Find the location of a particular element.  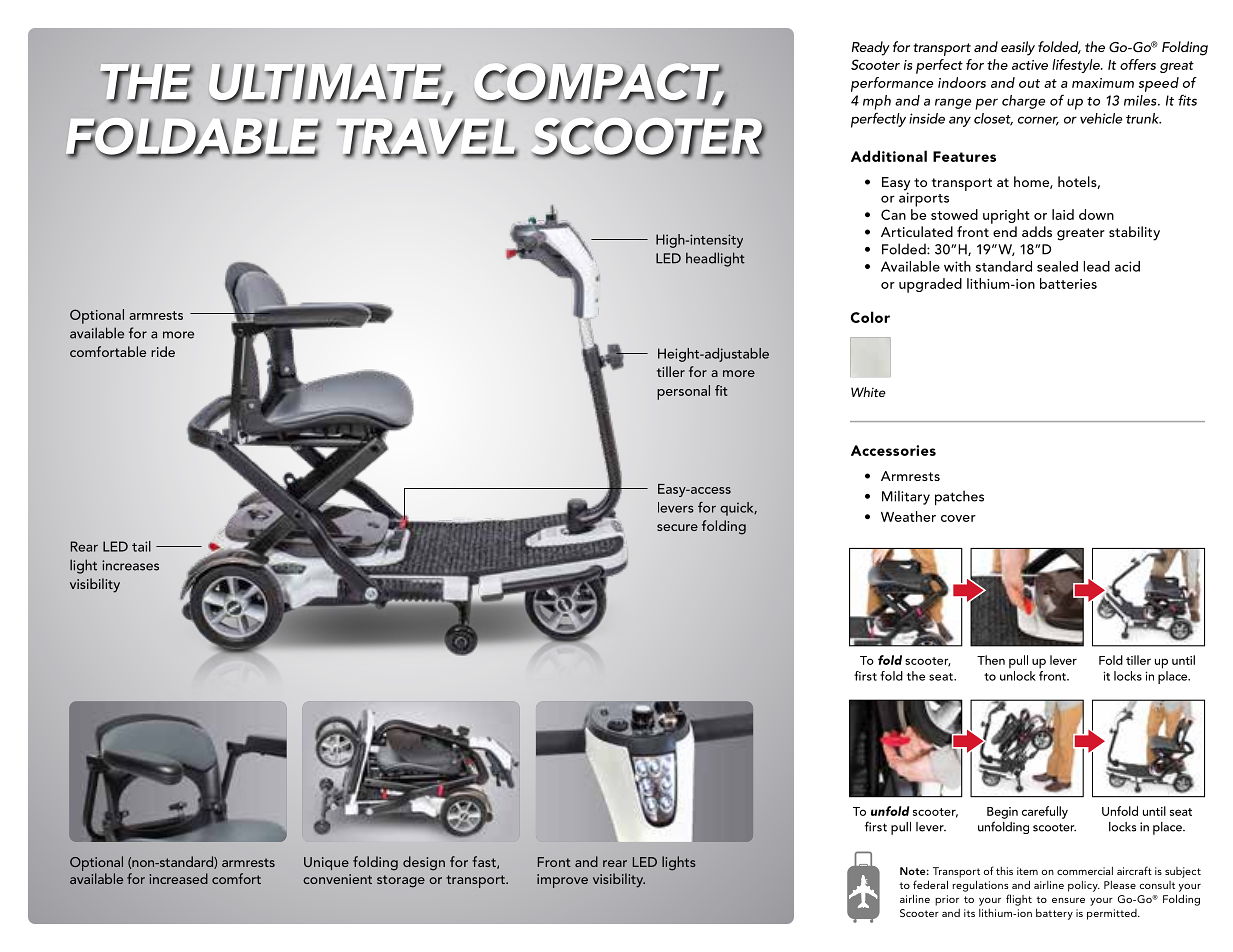

improve is located at coordinates (562, 881).
